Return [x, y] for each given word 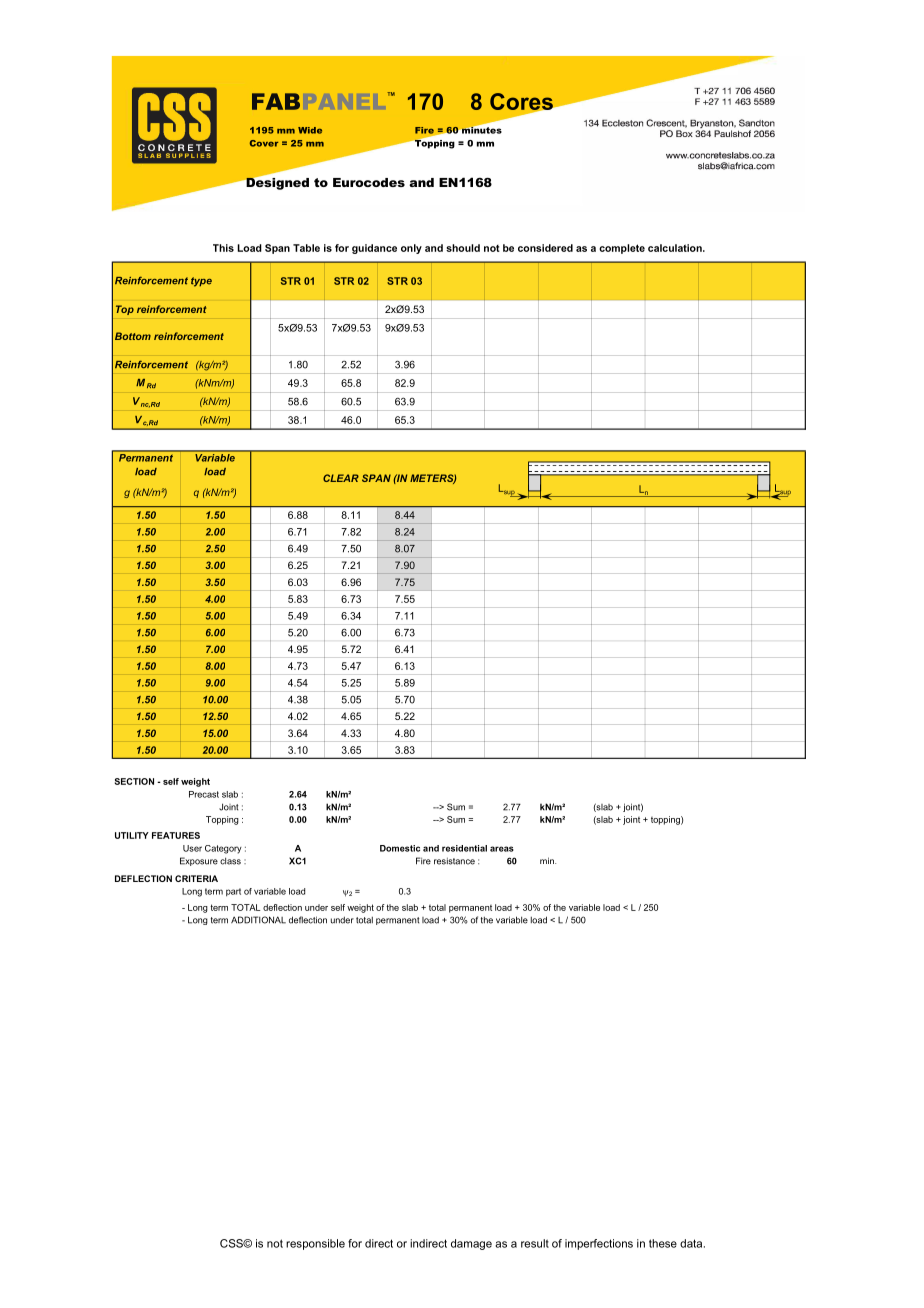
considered [545, 248]
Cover [264, 143]
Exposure [199, 861]
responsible [315, 1244]
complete [622, 249]
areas [502, 849]
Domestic [400, 848]
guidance [374, 249]
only [411, 249]
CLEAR [341, 478]
